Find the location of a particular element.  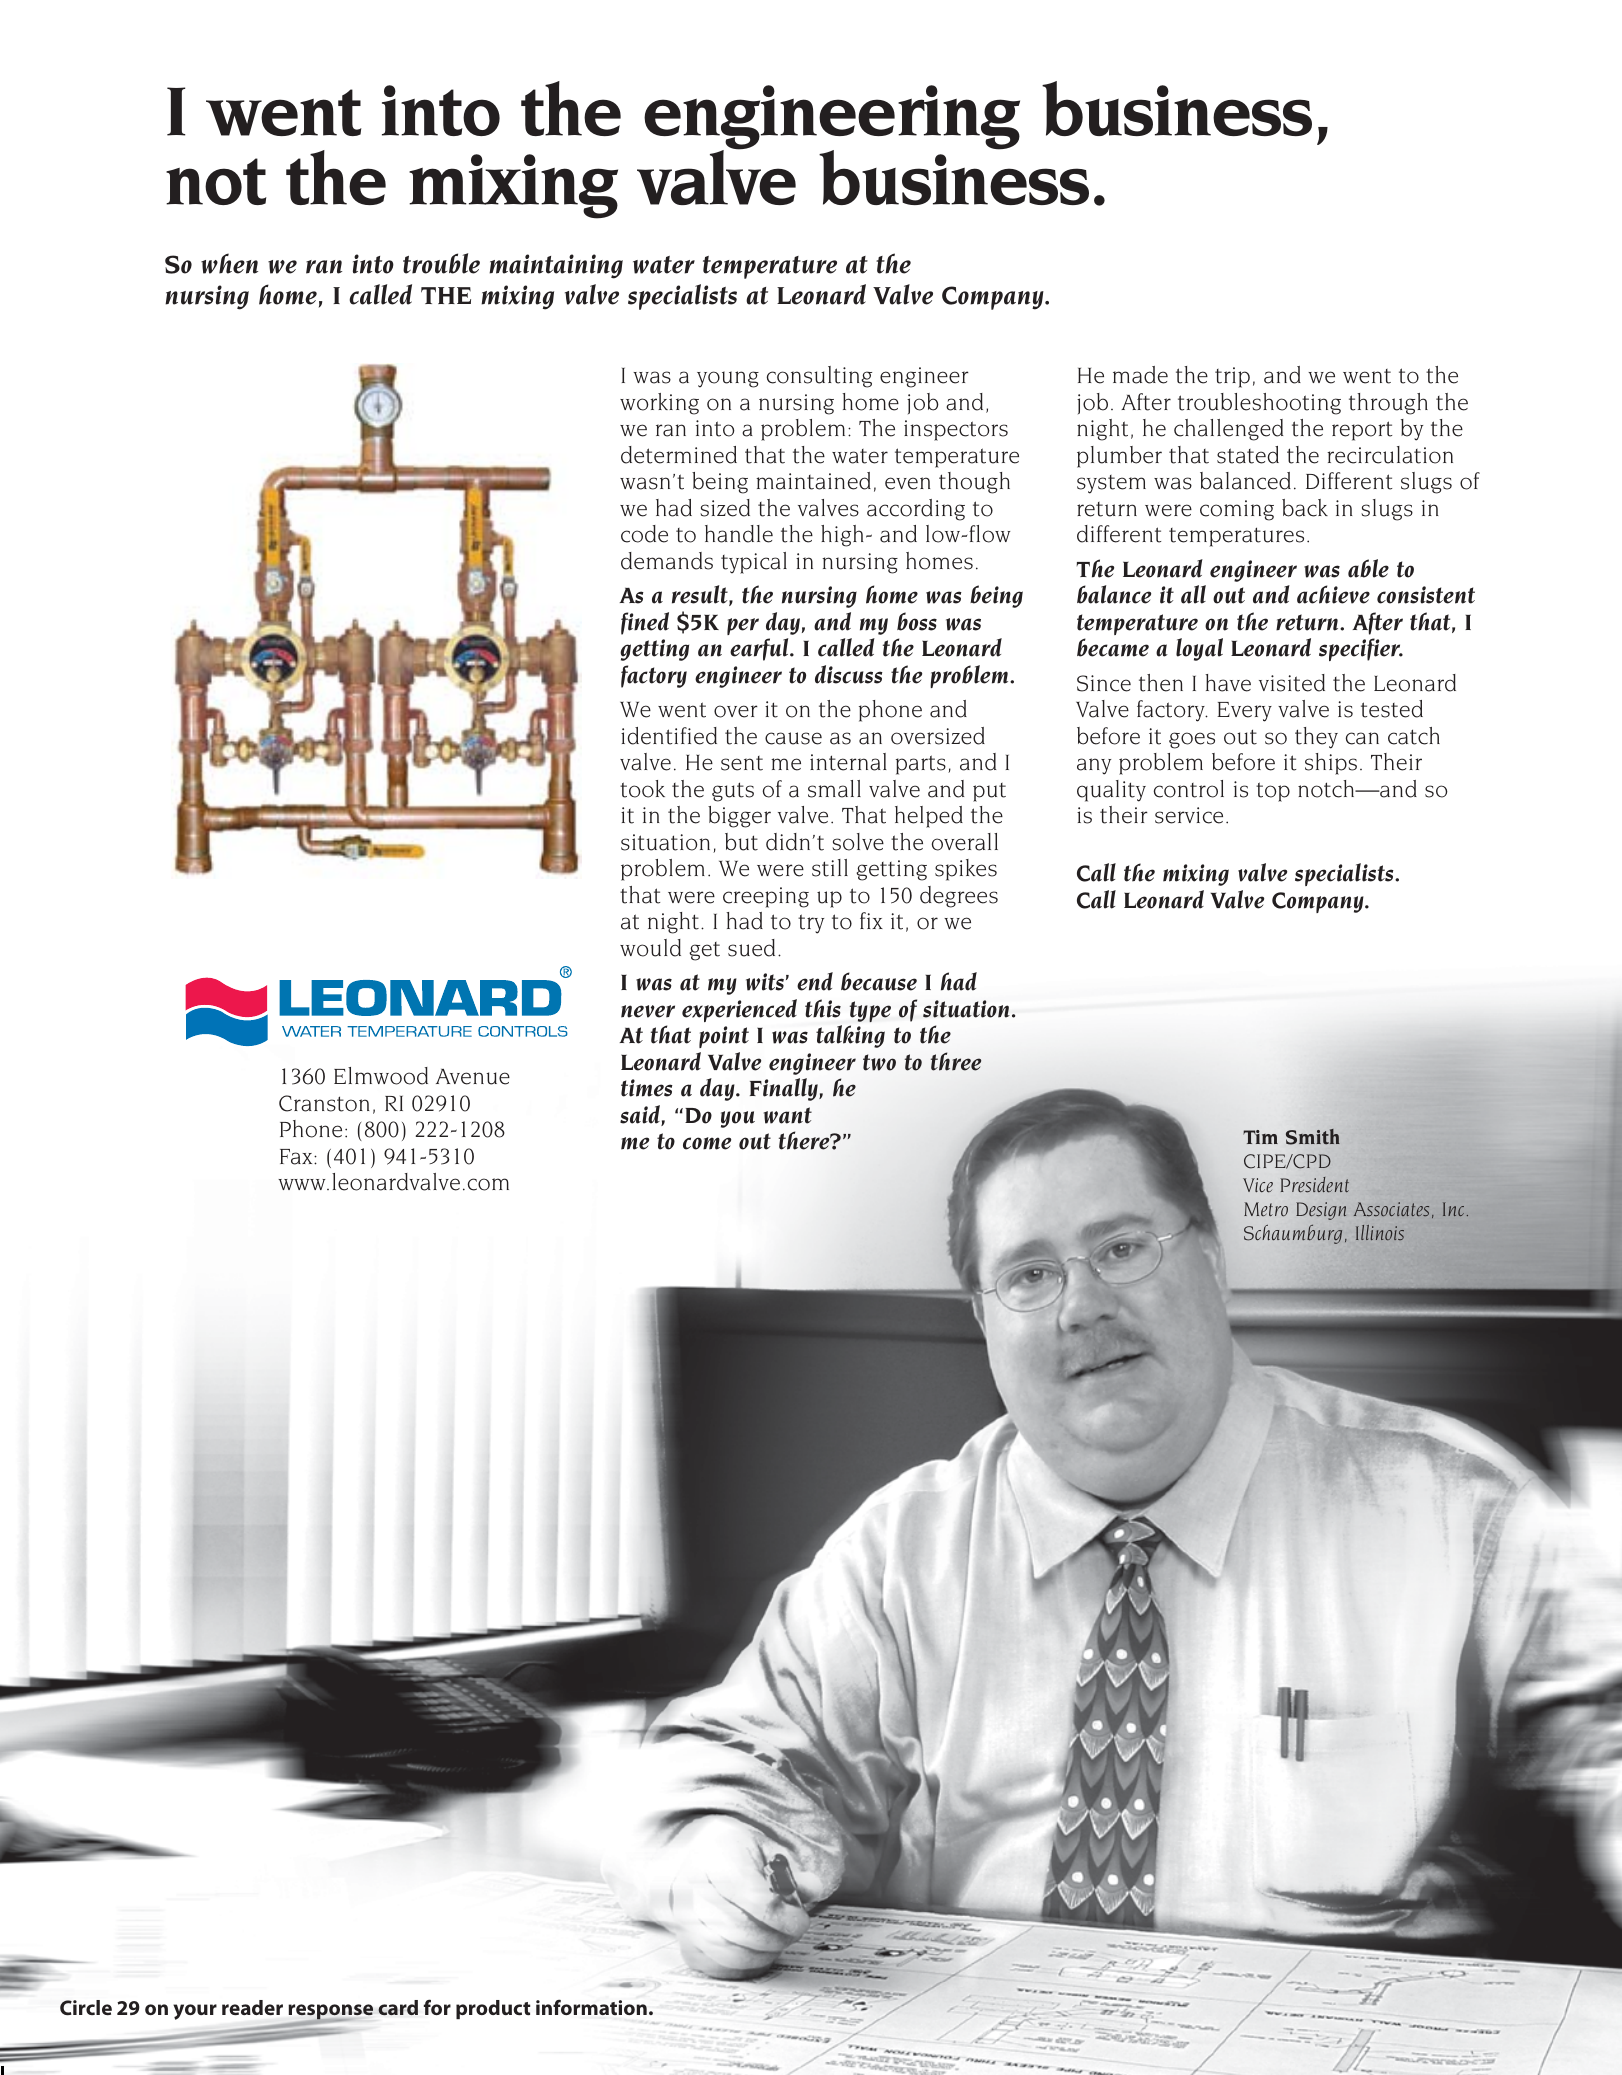

information is located at coordinates (591, 2007).
